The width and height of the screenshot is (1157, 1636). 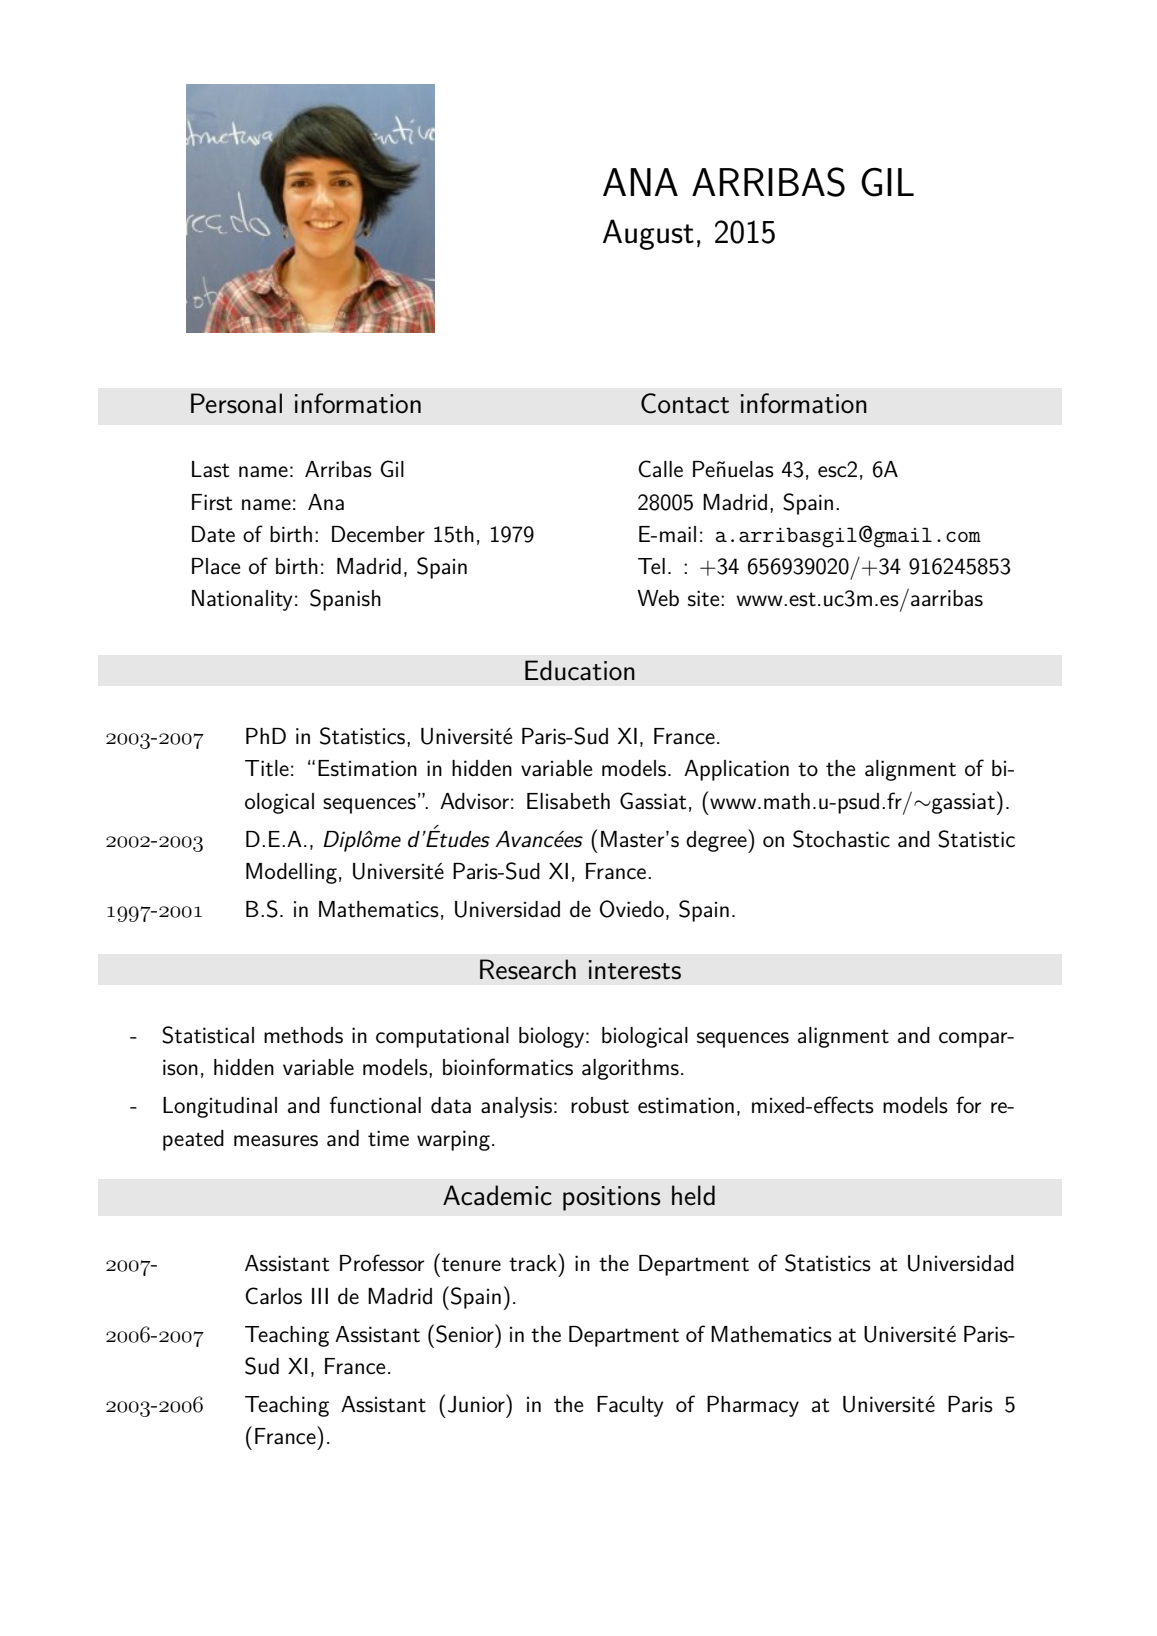 What do you see at coordinates (273, 1296) in the screenshot?
I see `Carlos` at bounding box center [273, 1296].
